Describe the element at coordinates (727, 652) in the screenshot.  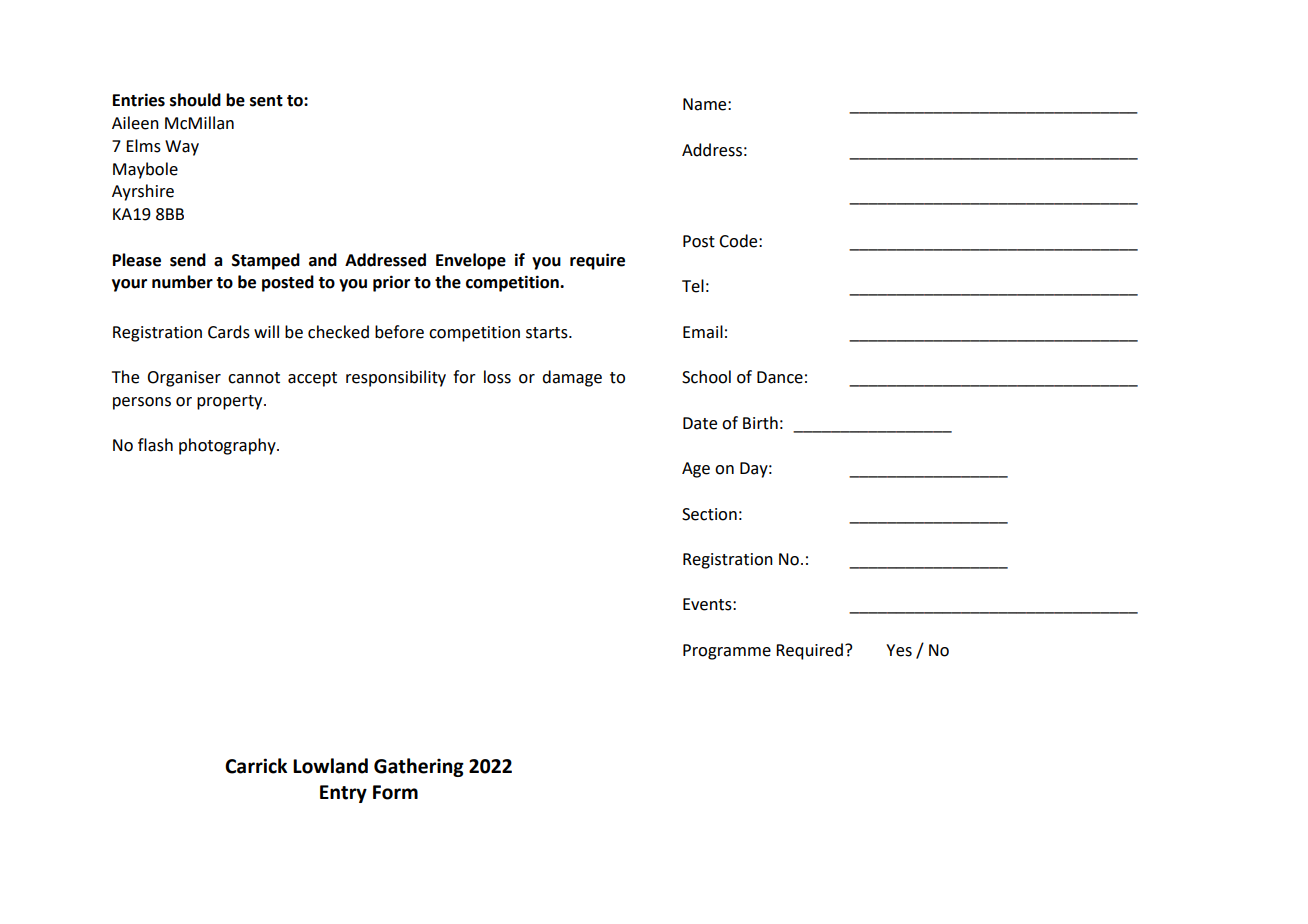
I see `Programme` at that location.
